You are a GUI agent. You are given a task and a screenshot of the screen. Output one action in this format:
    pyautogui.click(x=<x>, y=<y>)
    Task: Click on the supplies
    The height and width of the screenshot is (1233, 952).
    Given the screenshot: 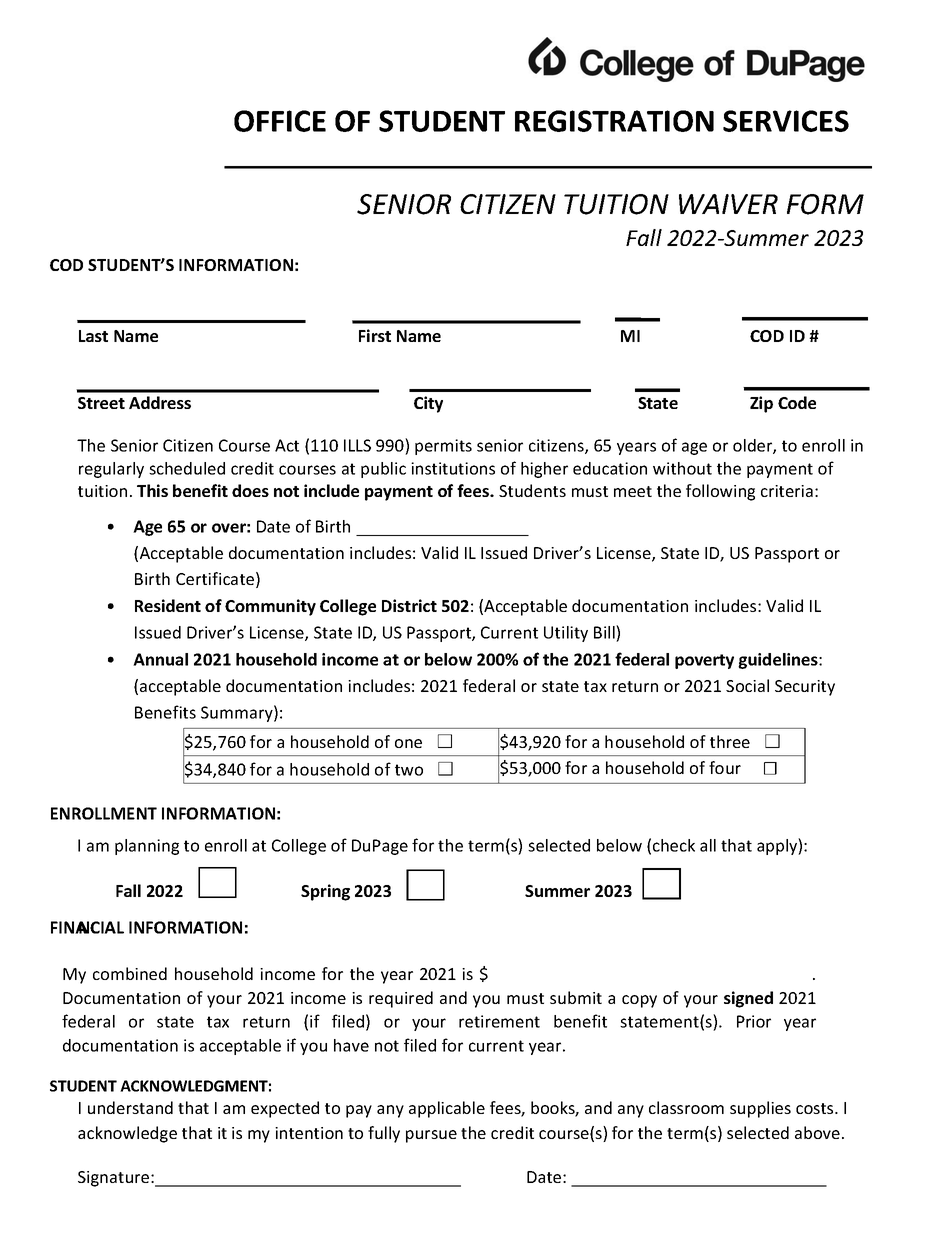 What is the action you would take?
    pyautogui.click(x=760, y=1109)
